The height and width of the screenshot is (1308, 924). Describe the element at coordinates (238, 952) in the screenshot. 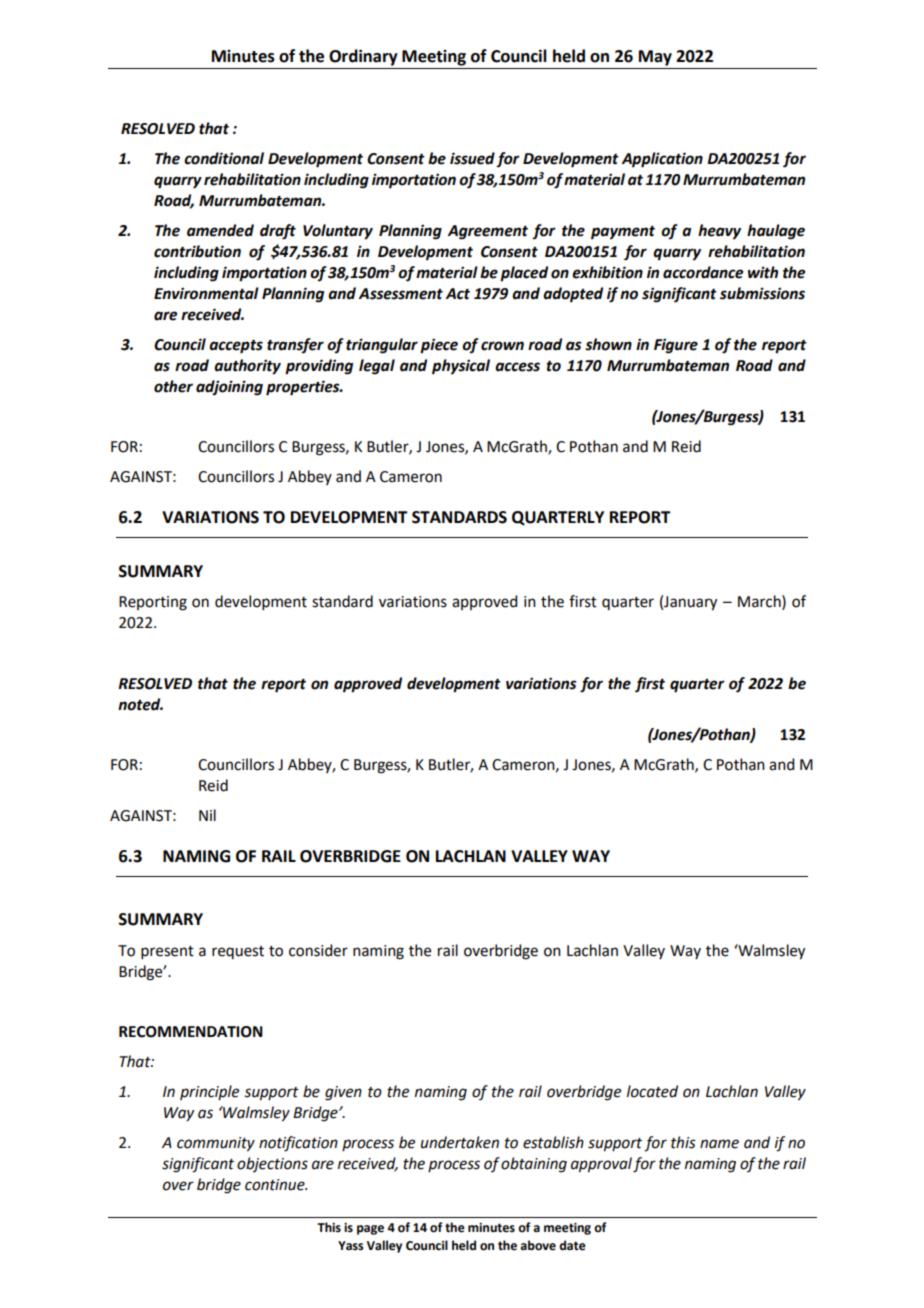

I see `request` at that location.
